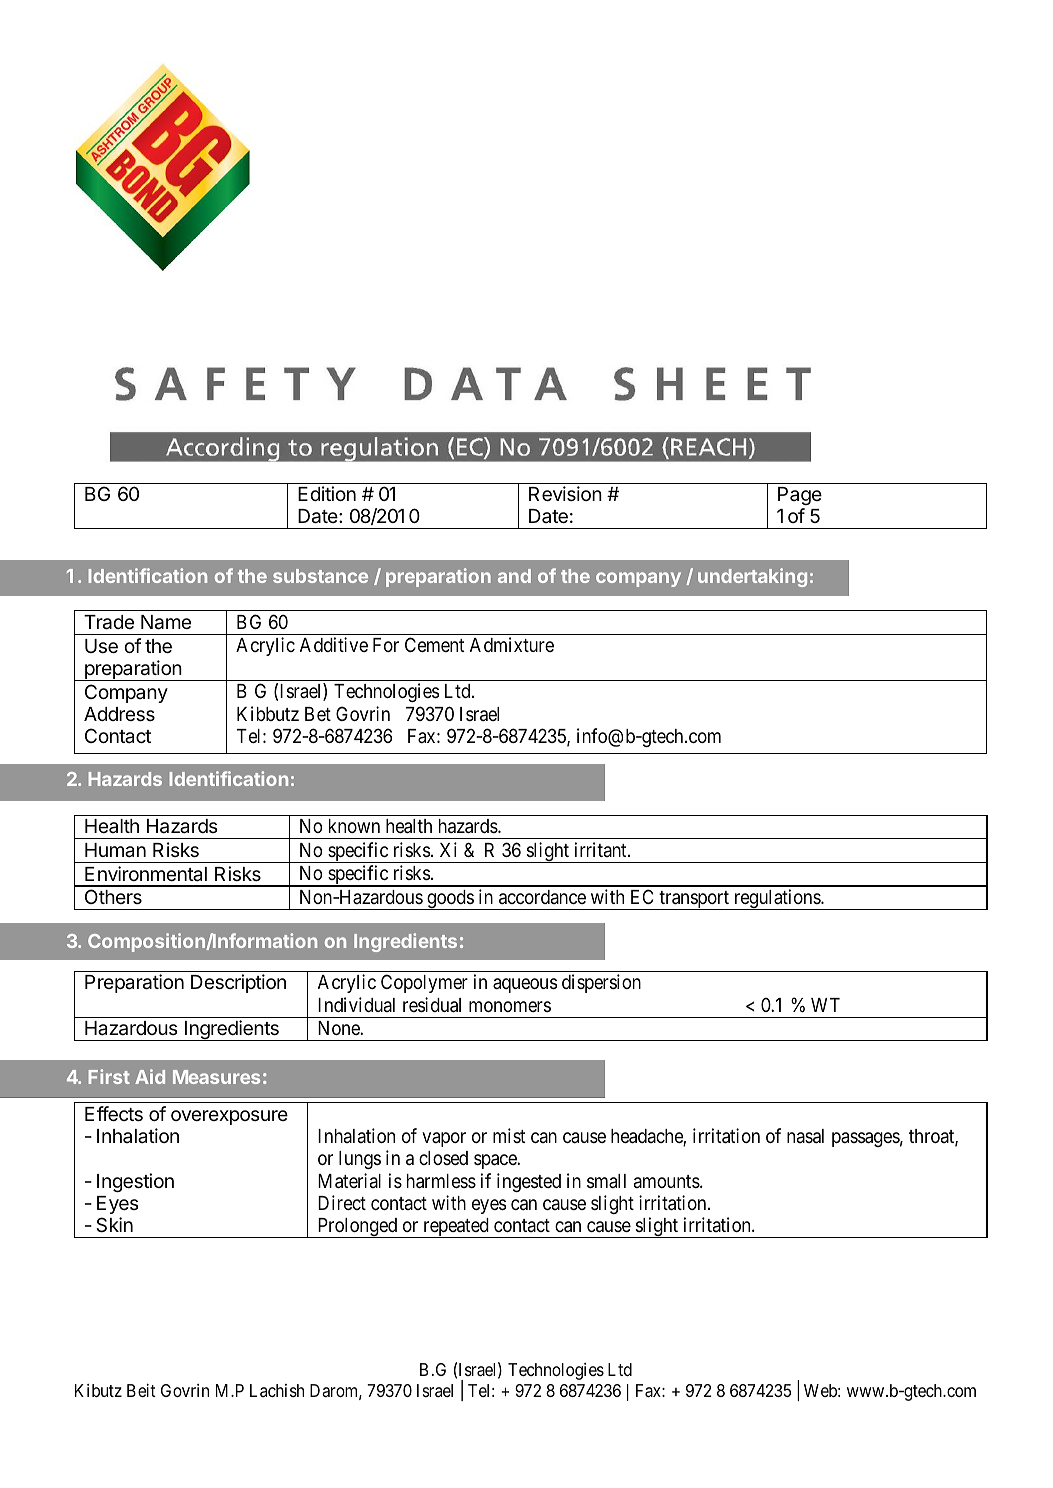 The image size is (1053, 1488). What do you see at coordinates (752, 577) in the screenshot?
I see `undertaking` at bounding box center [752, 577].
